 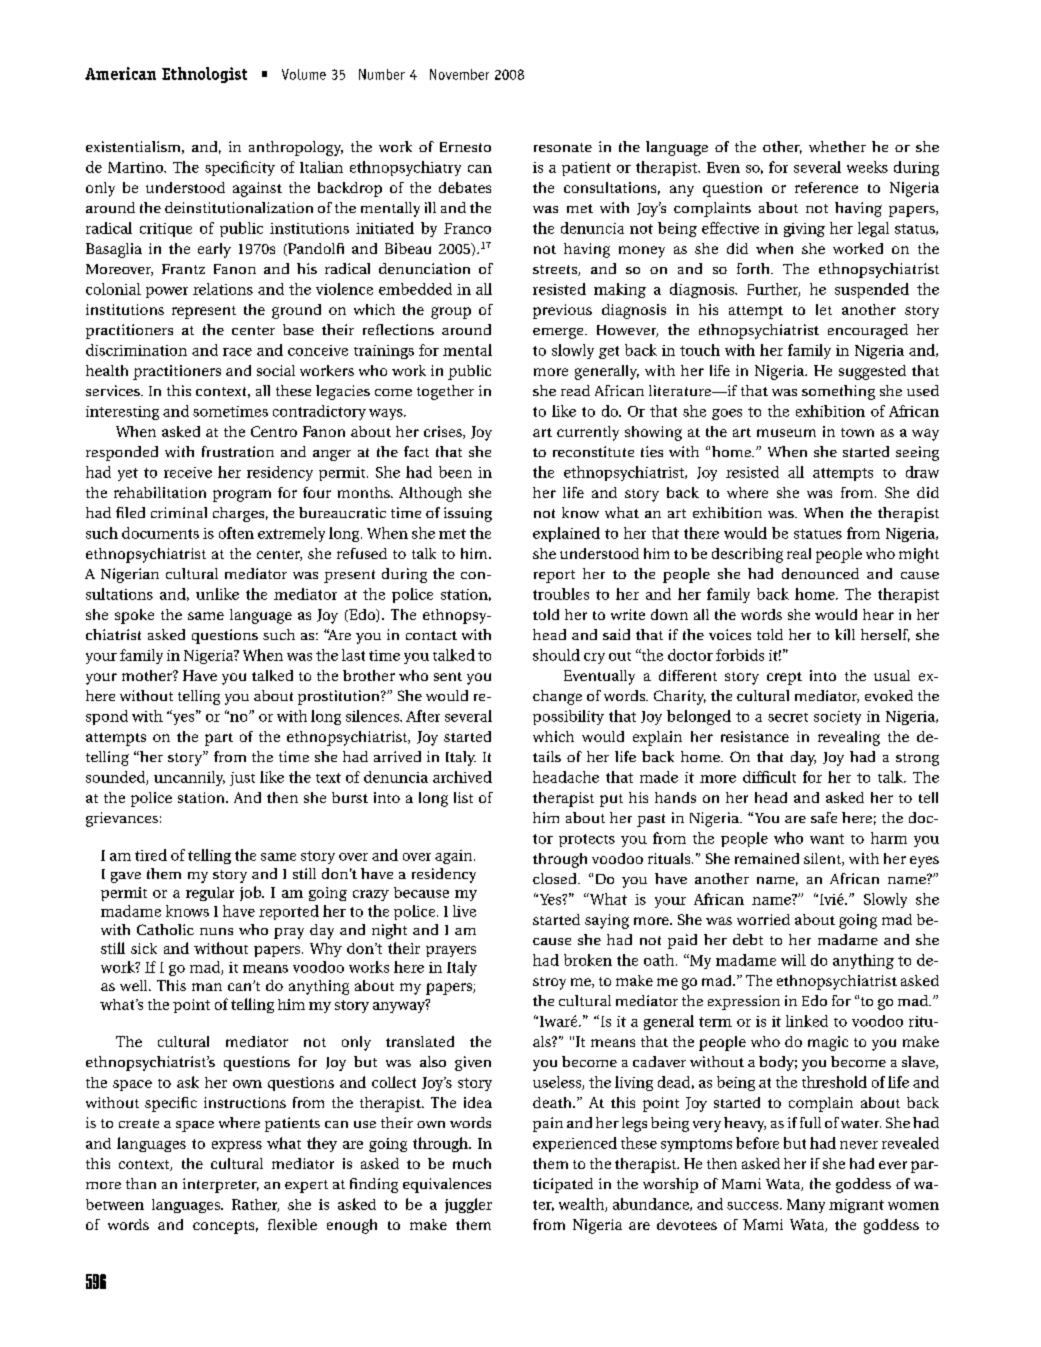 What do you see at coordinates (455, 472) in the screenshot?
I see `been` at bounding box center [455, 472].
